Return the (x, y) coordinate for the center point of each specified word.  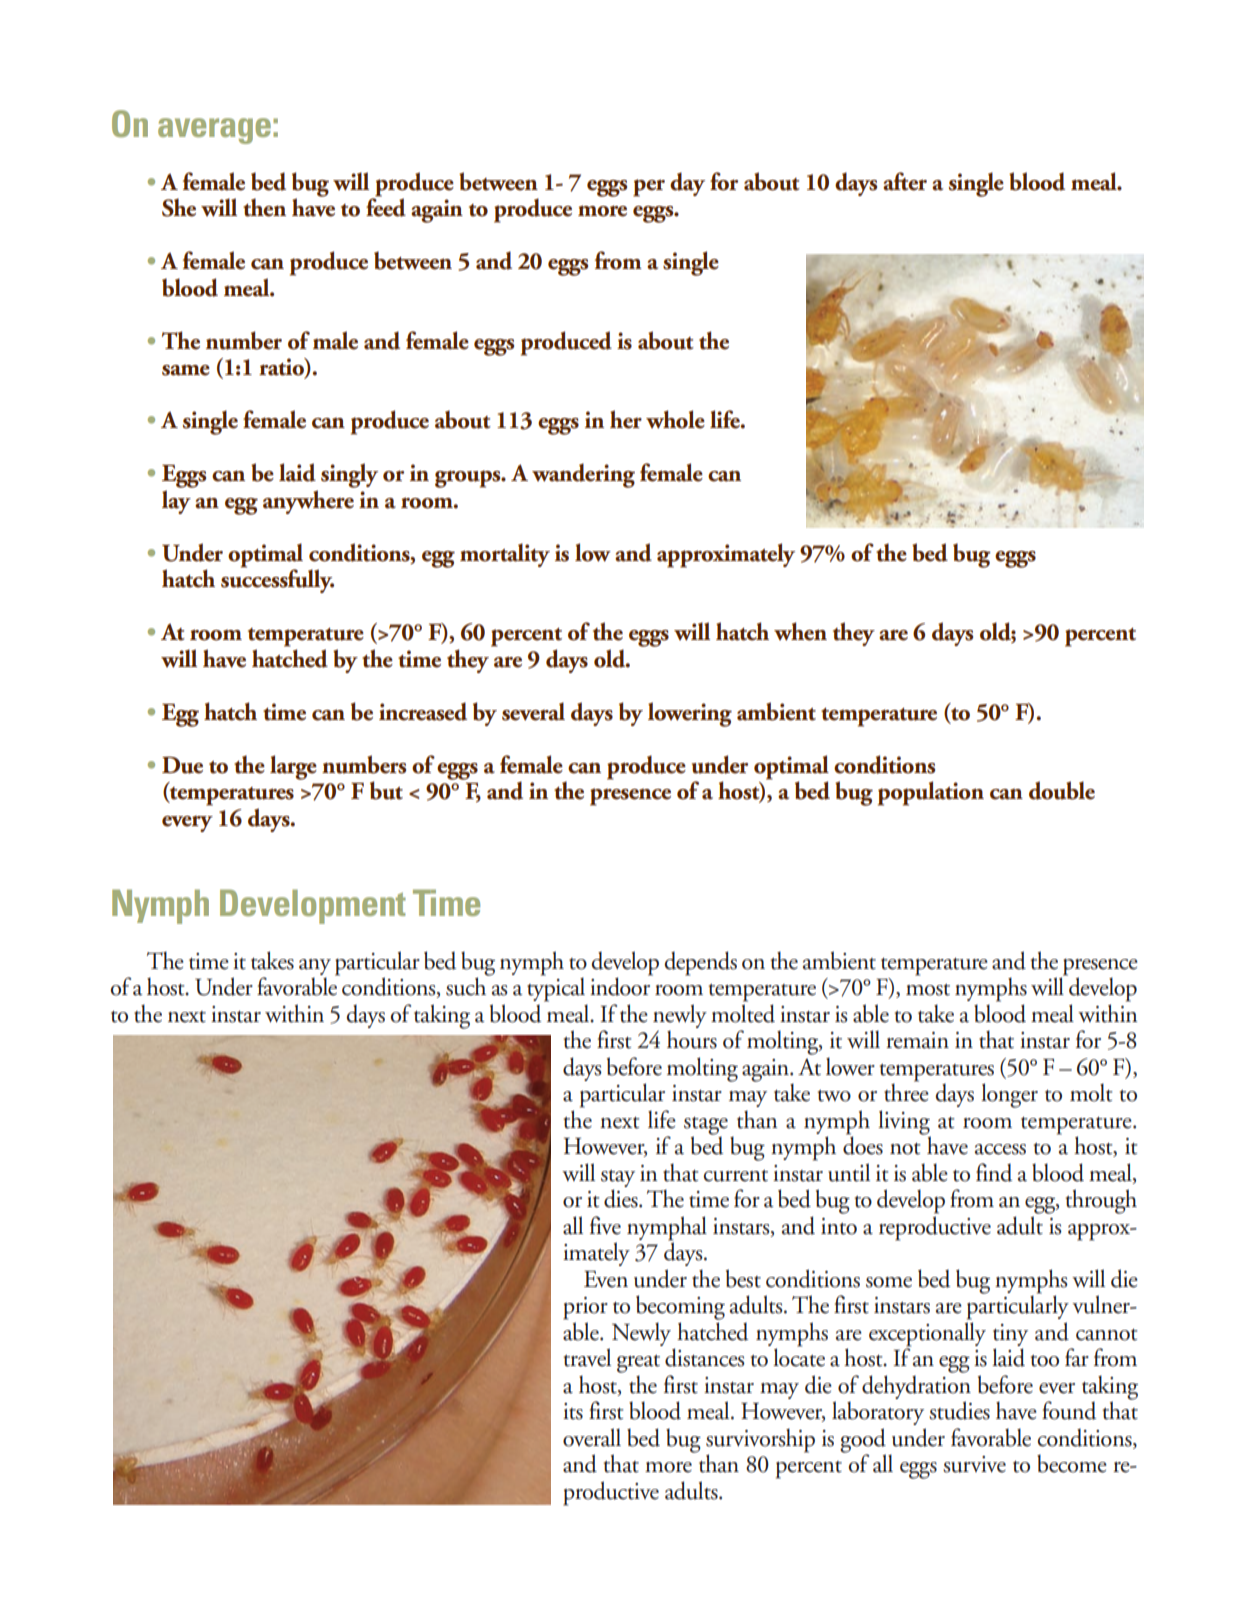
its (573, 1411)
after (905, 181)
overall (592, 1437)
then (264, 207)
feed (386, 206)
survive (974, 1464)
